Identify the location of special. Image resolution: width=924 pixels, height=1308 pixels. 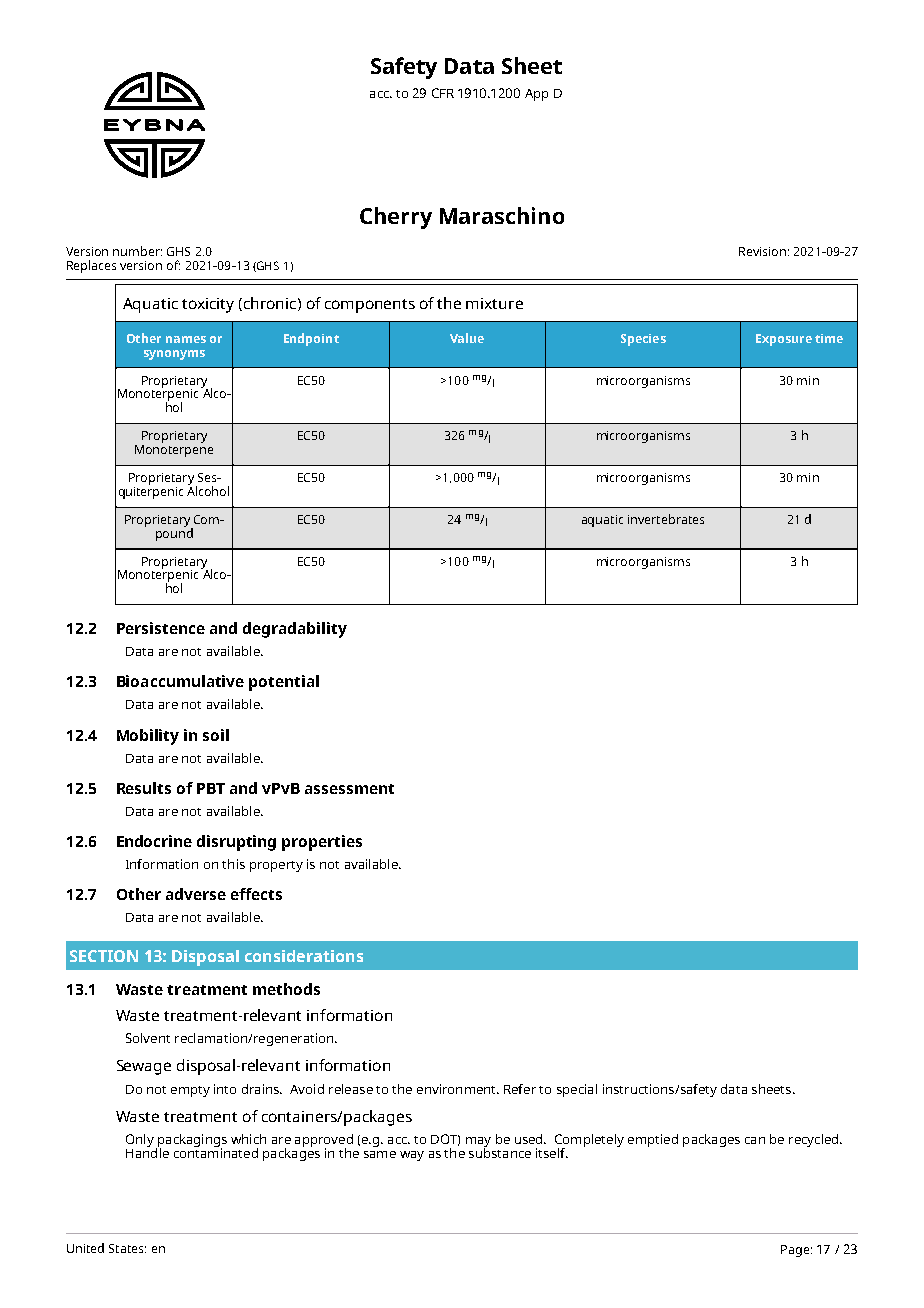
(577, 1090).
